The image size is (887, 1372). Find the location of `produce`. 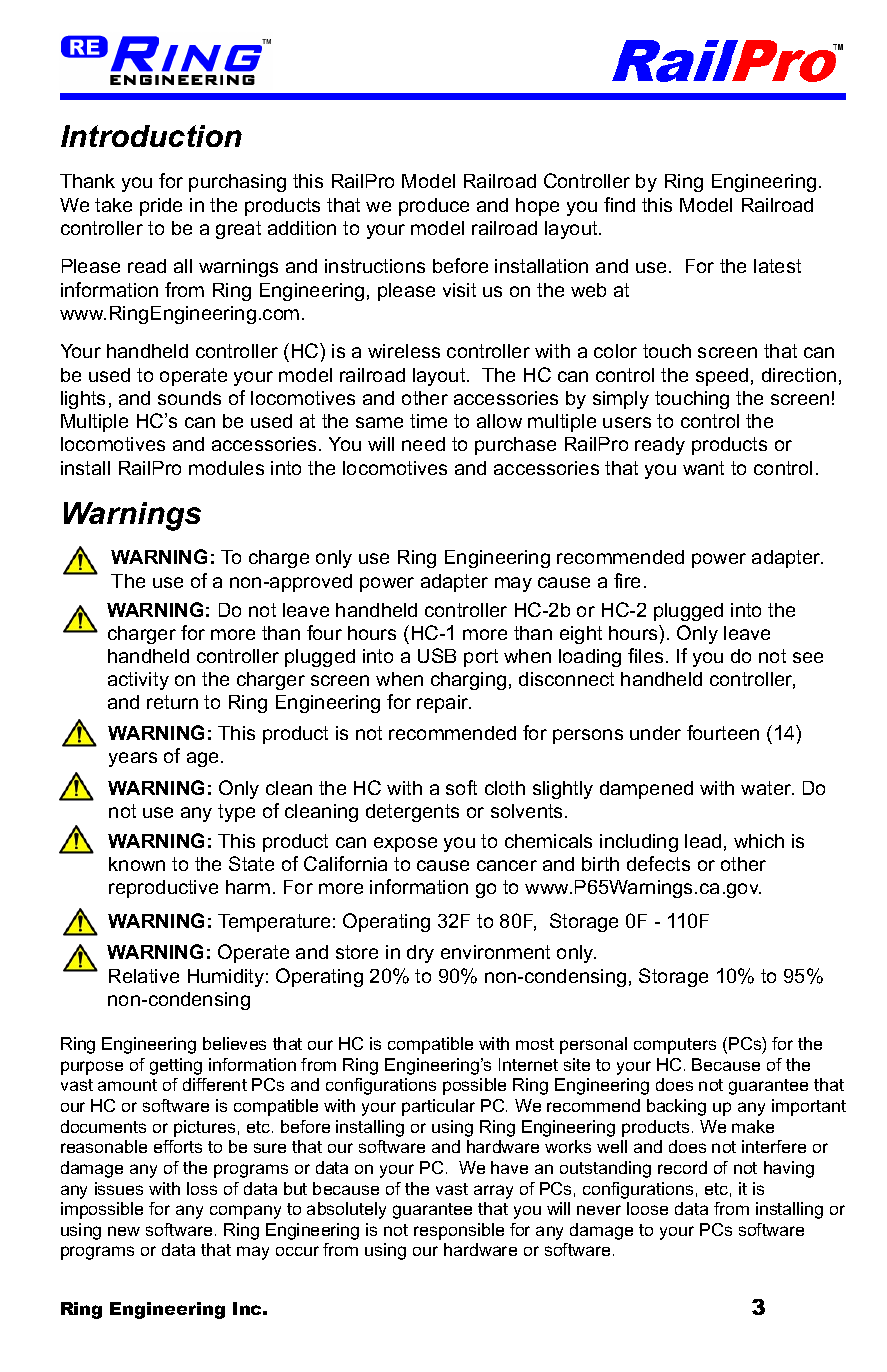

produce is located at coordinates (434, 207).
